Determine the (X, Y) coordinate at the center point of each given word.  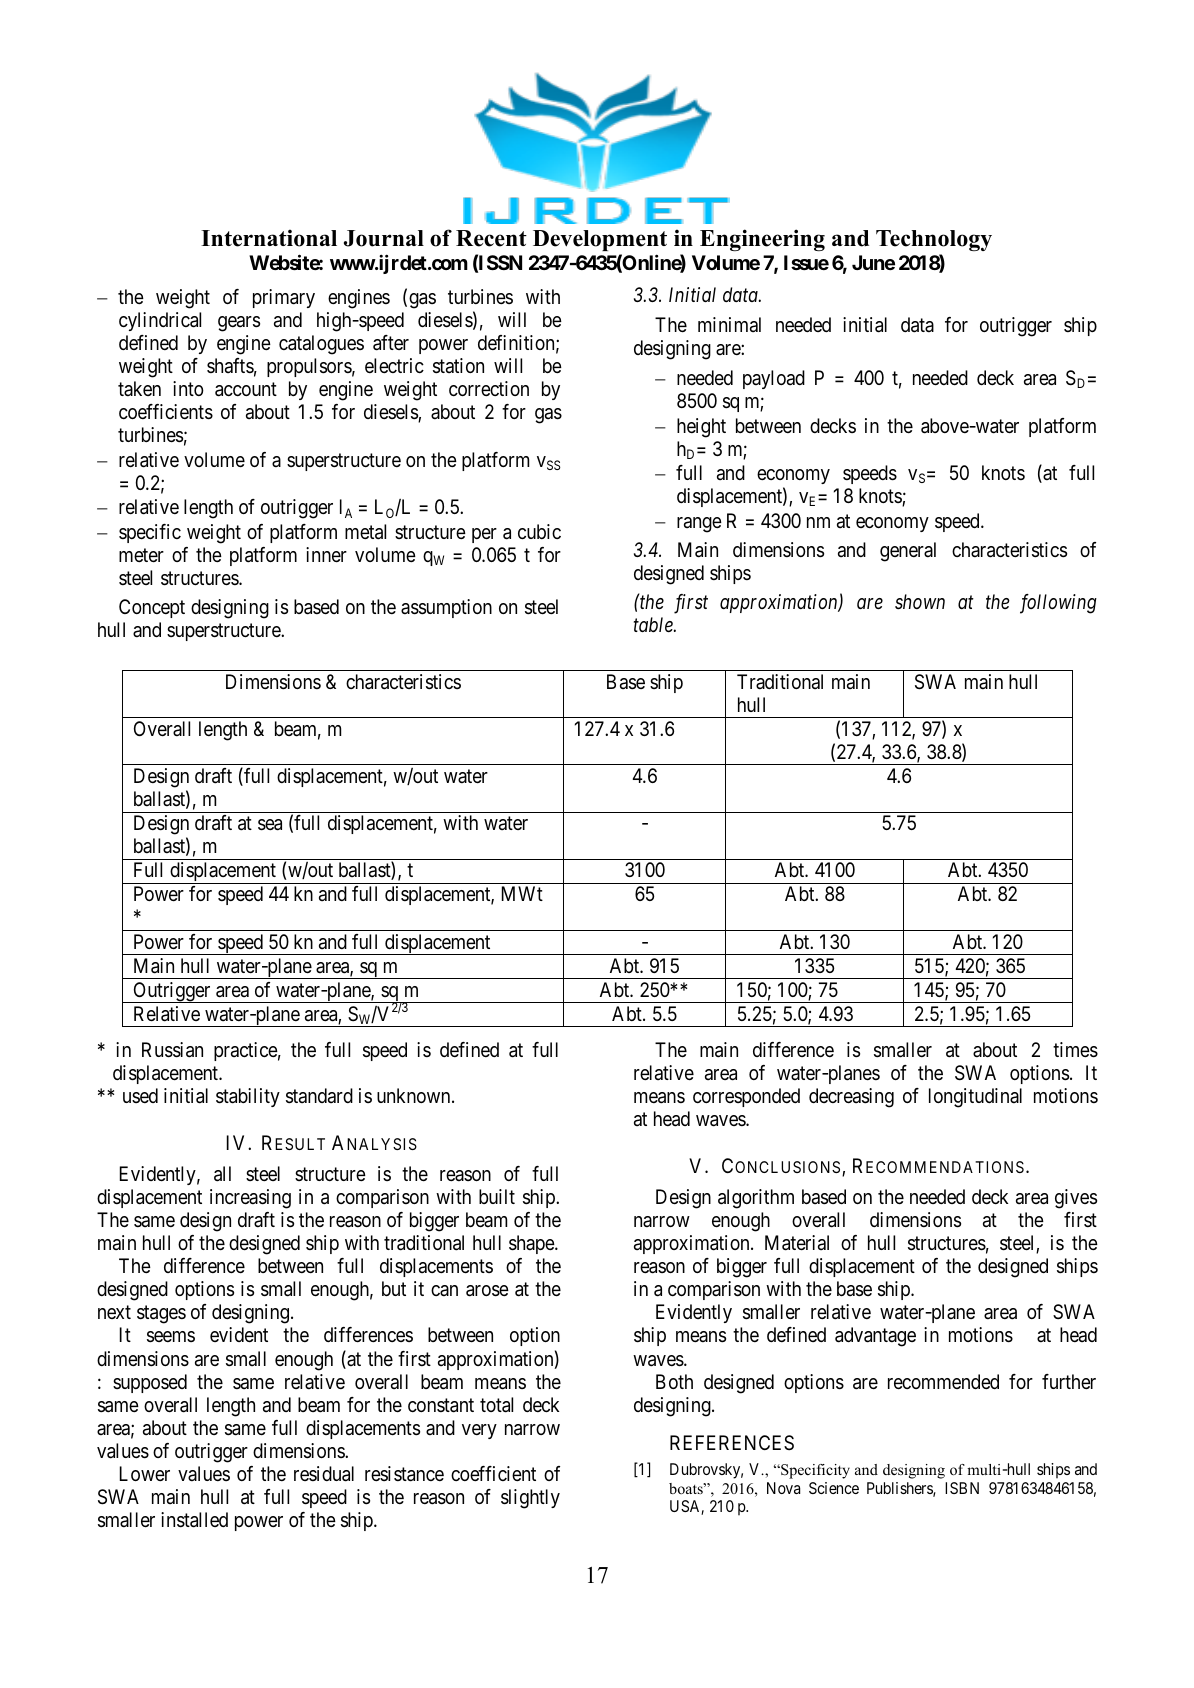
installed (194, 1520)
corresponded (746, 1097)
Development (600, 240)
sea (270, 825)
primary (284, 298)
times (1075, 1050)
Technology (934, 240)
